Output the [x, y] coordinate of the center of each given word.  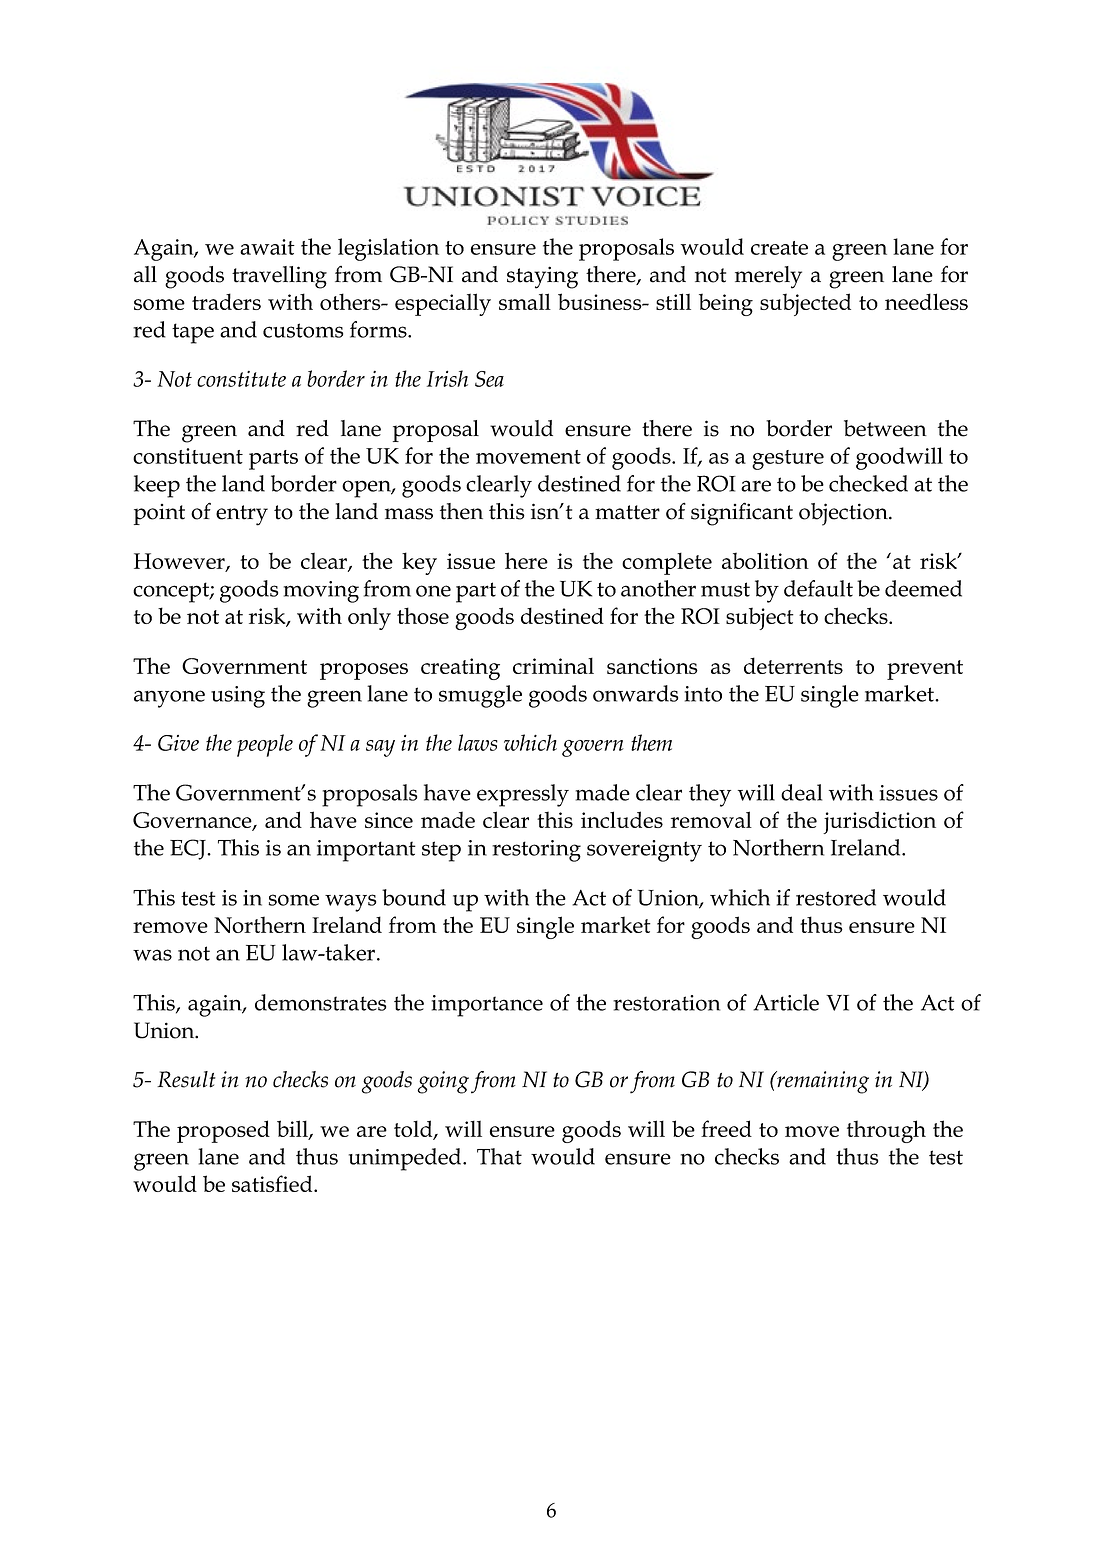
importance [487, 1006]
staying [542, 277]
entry [242, 515]
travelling [279, 277]
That [499, 1156]
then [461, 511]
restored [836, 897]
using [238, 697]
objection [844, 514]
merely [768, 277]
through [886, 1131]
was [152, 955]
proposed [223, 1131]
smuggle [480, 696]
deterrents [793, 665]
